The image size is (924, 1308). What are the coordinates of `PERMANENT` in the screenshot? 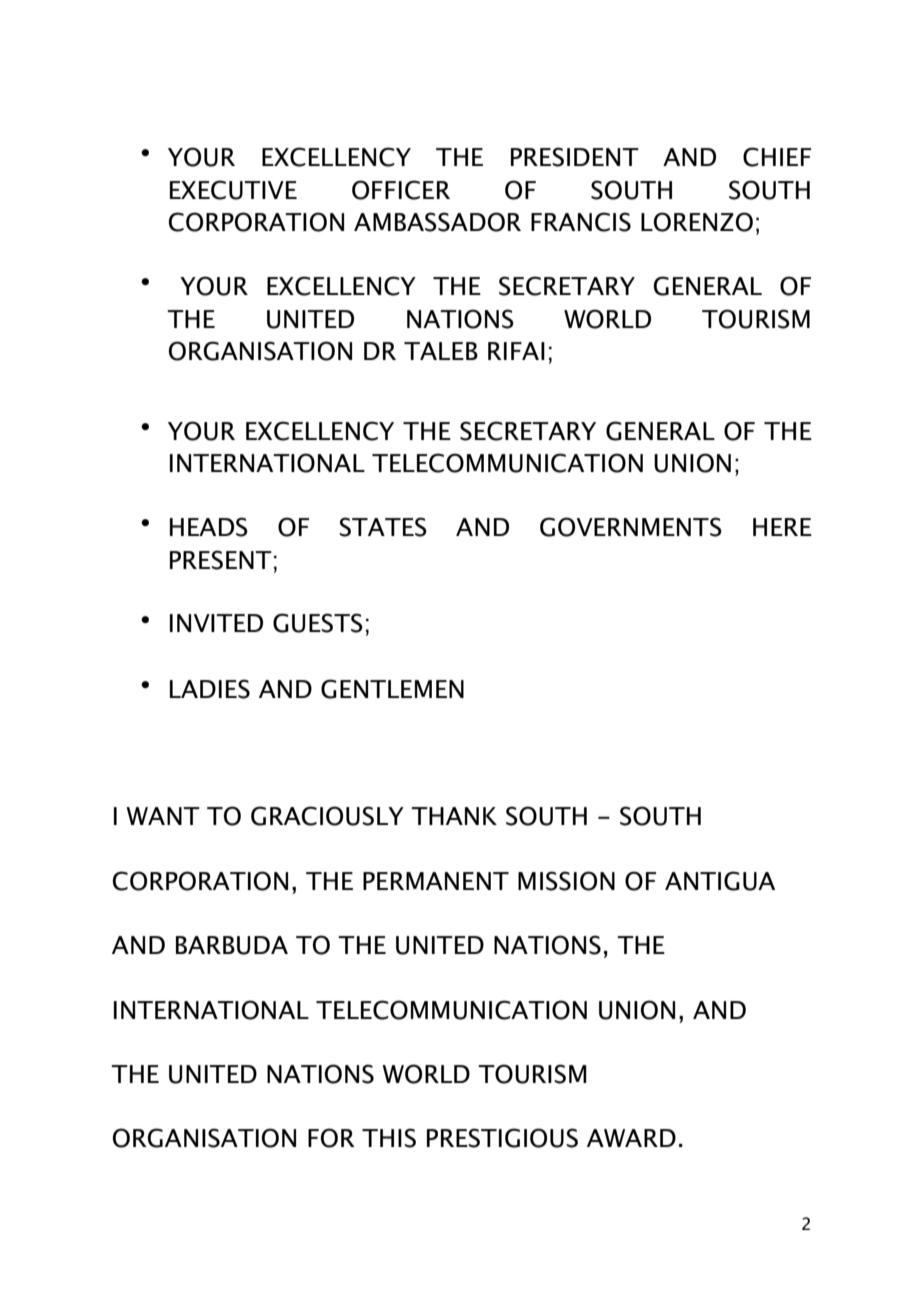 It's located at (436, 881).
